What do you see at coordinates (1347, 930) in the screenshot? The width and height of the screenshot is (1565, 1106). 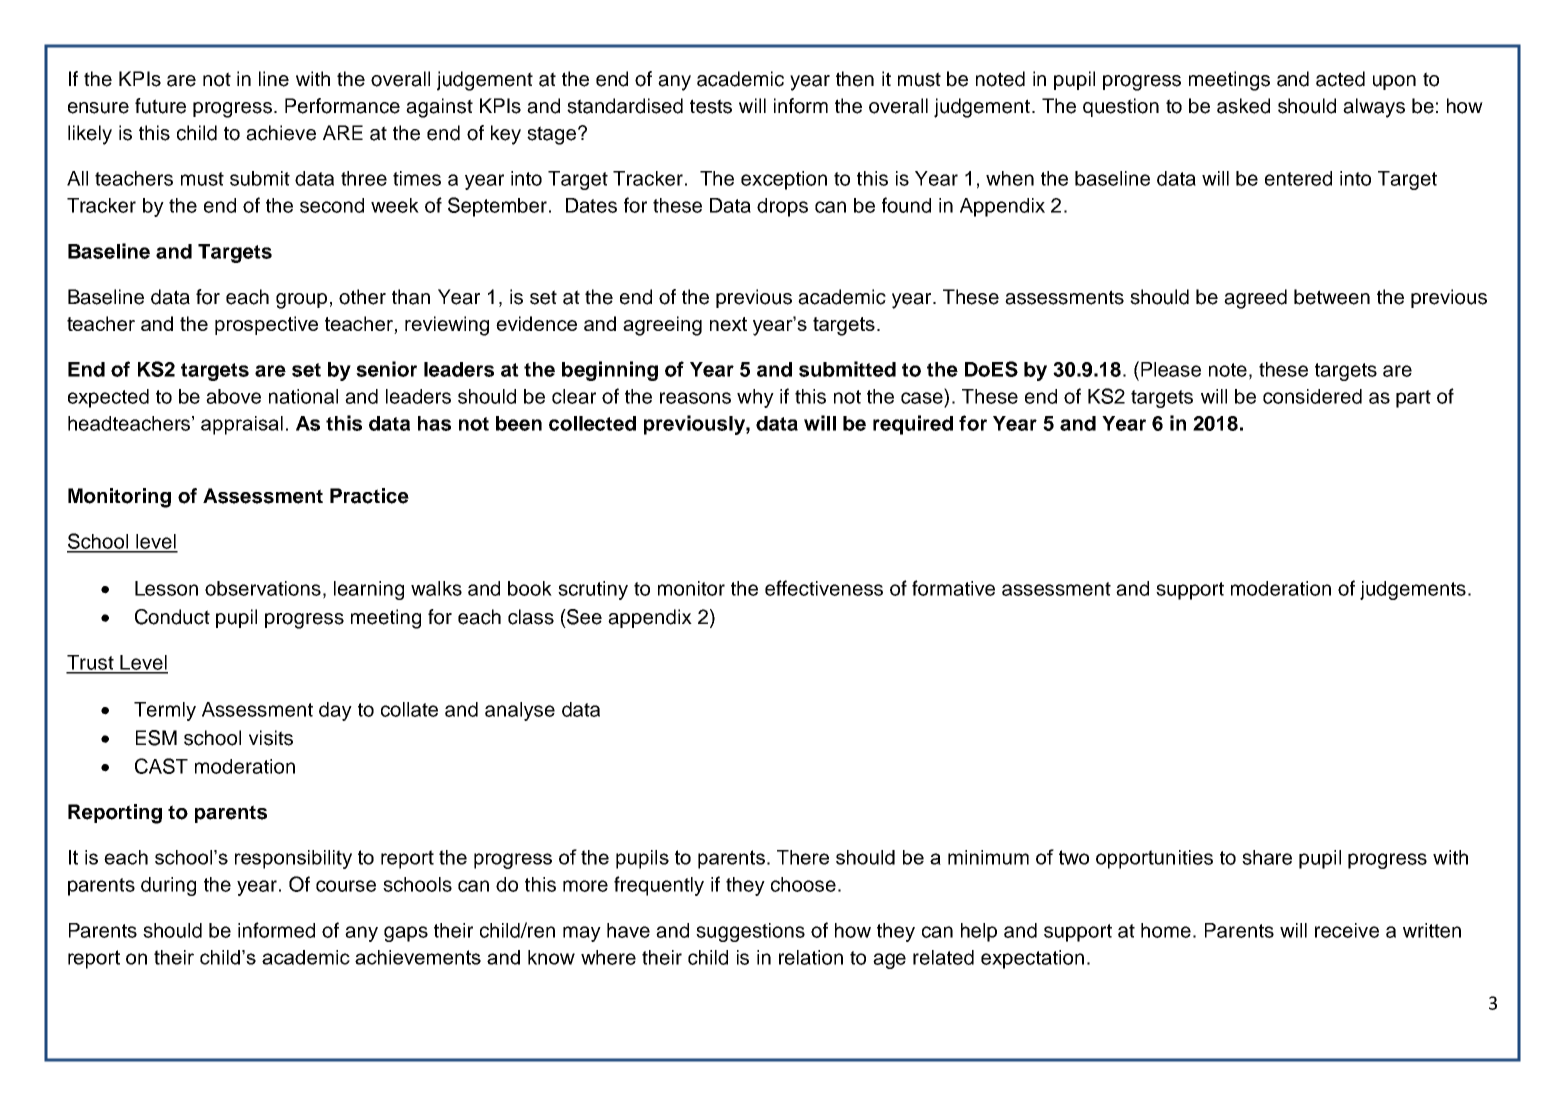 I see `receive` at bounding box center [1347, 930].
